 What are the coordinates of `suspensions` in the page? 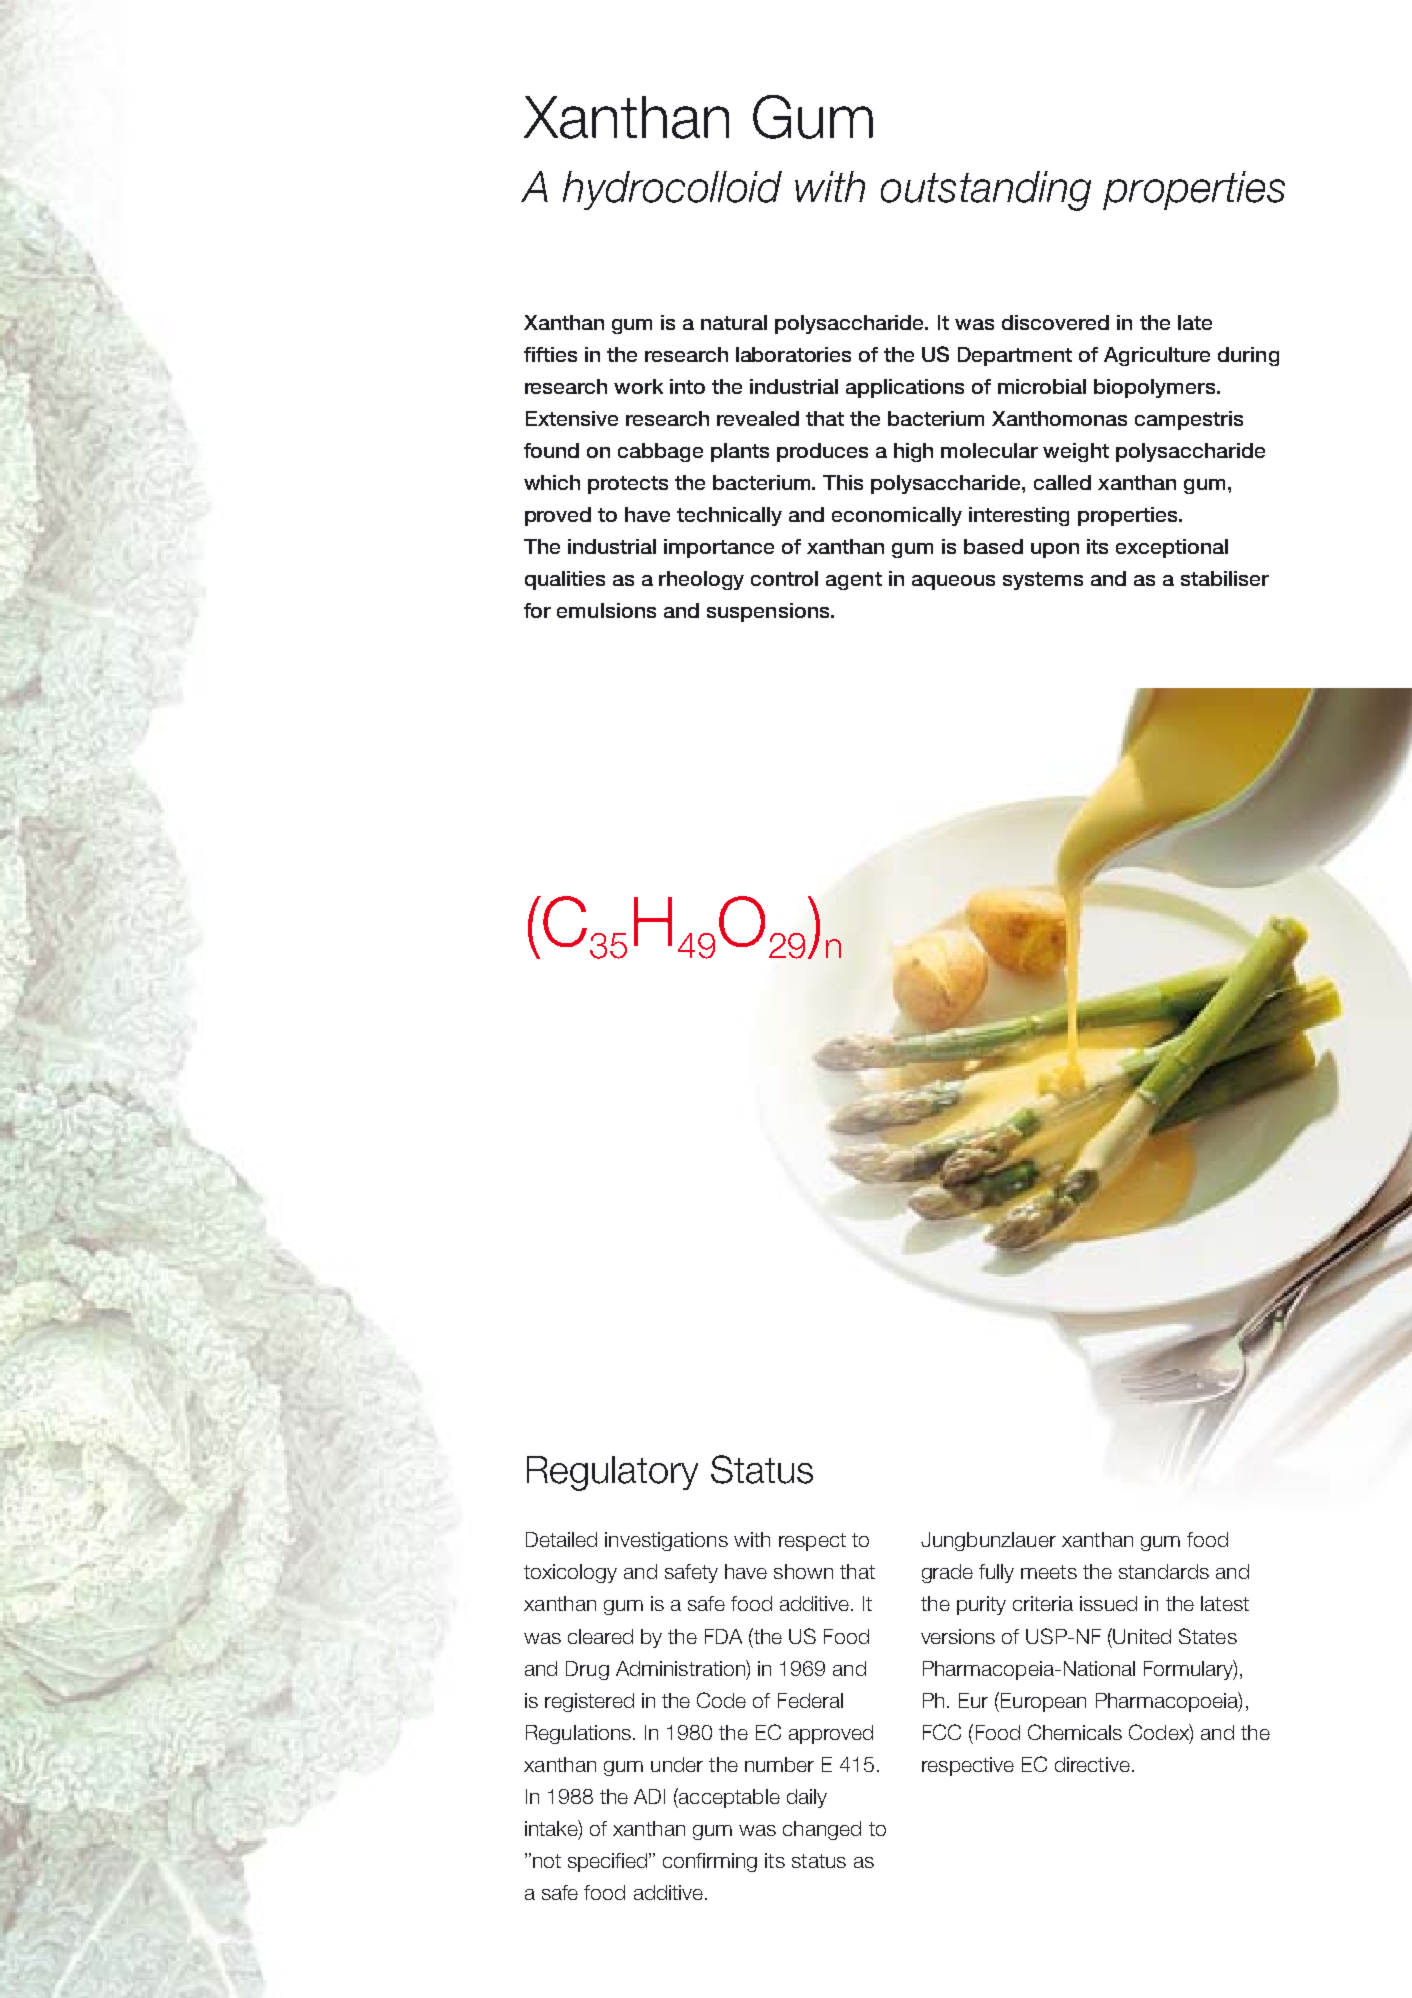 It's located at (769, 612).
